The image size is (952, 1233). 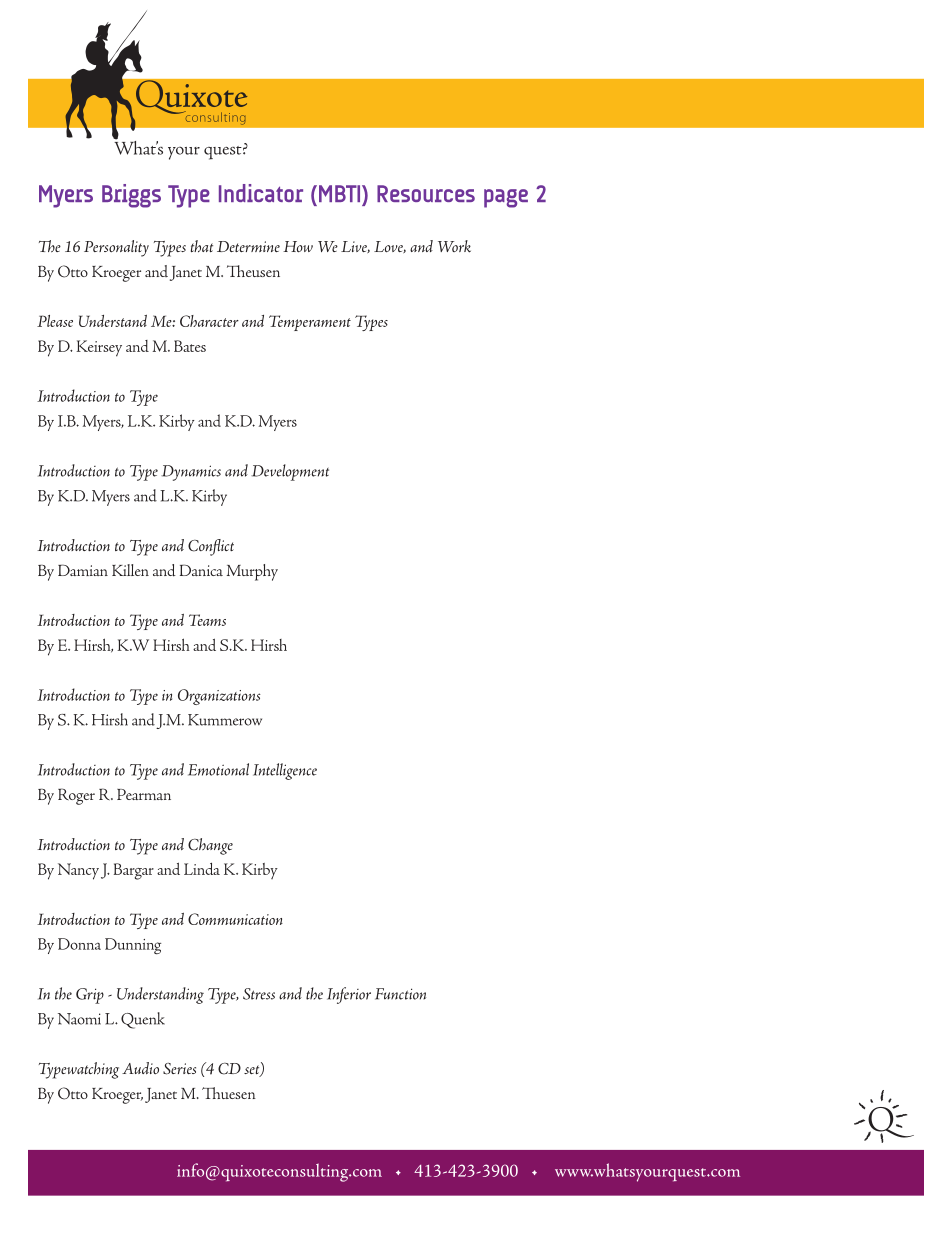 I want to click on Development, so click(x=290, y=472).
